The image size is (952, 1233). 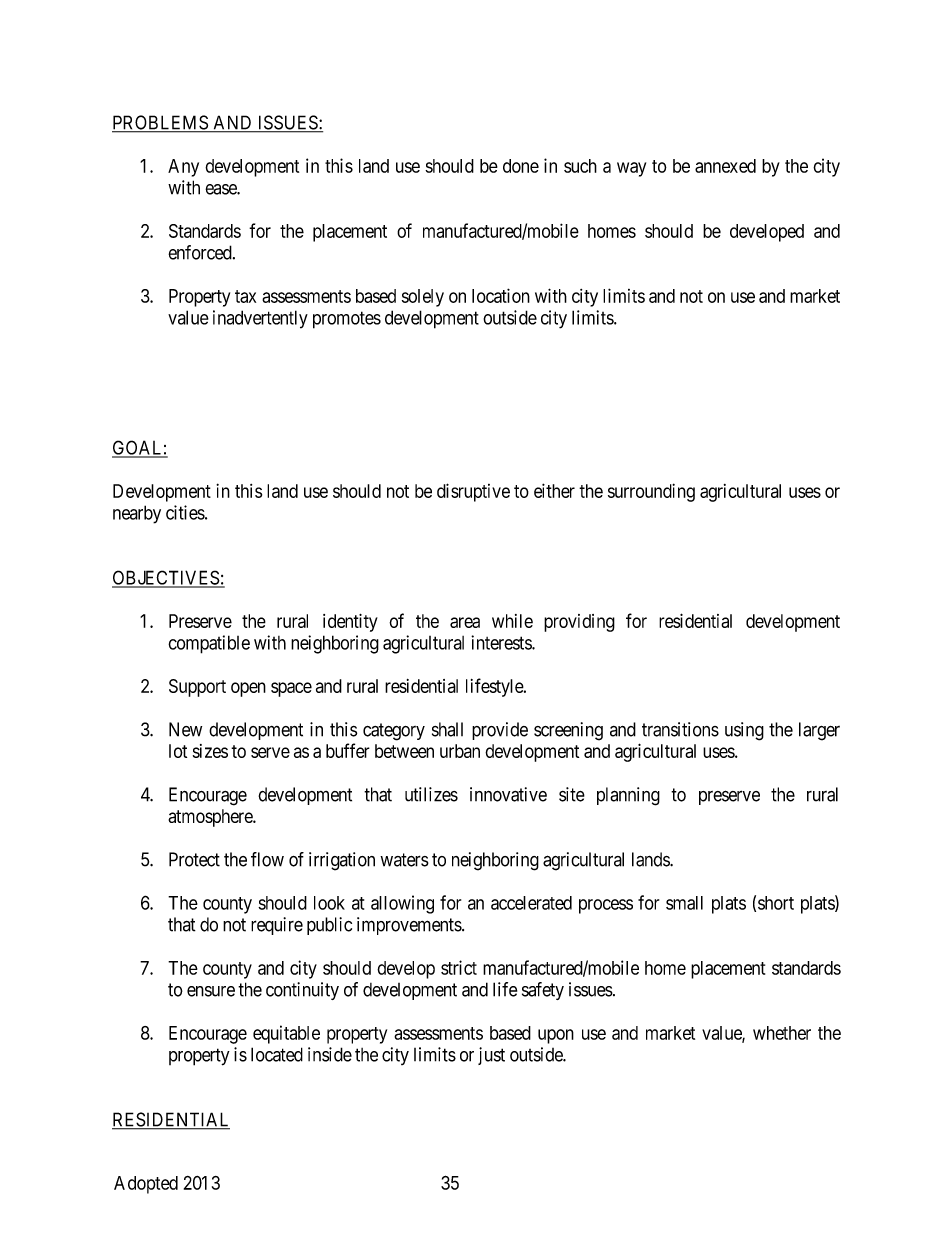 What do you see at coordinates (502, 642) in the screenshot?
I see `interests` at bounding box center [502, 642].
